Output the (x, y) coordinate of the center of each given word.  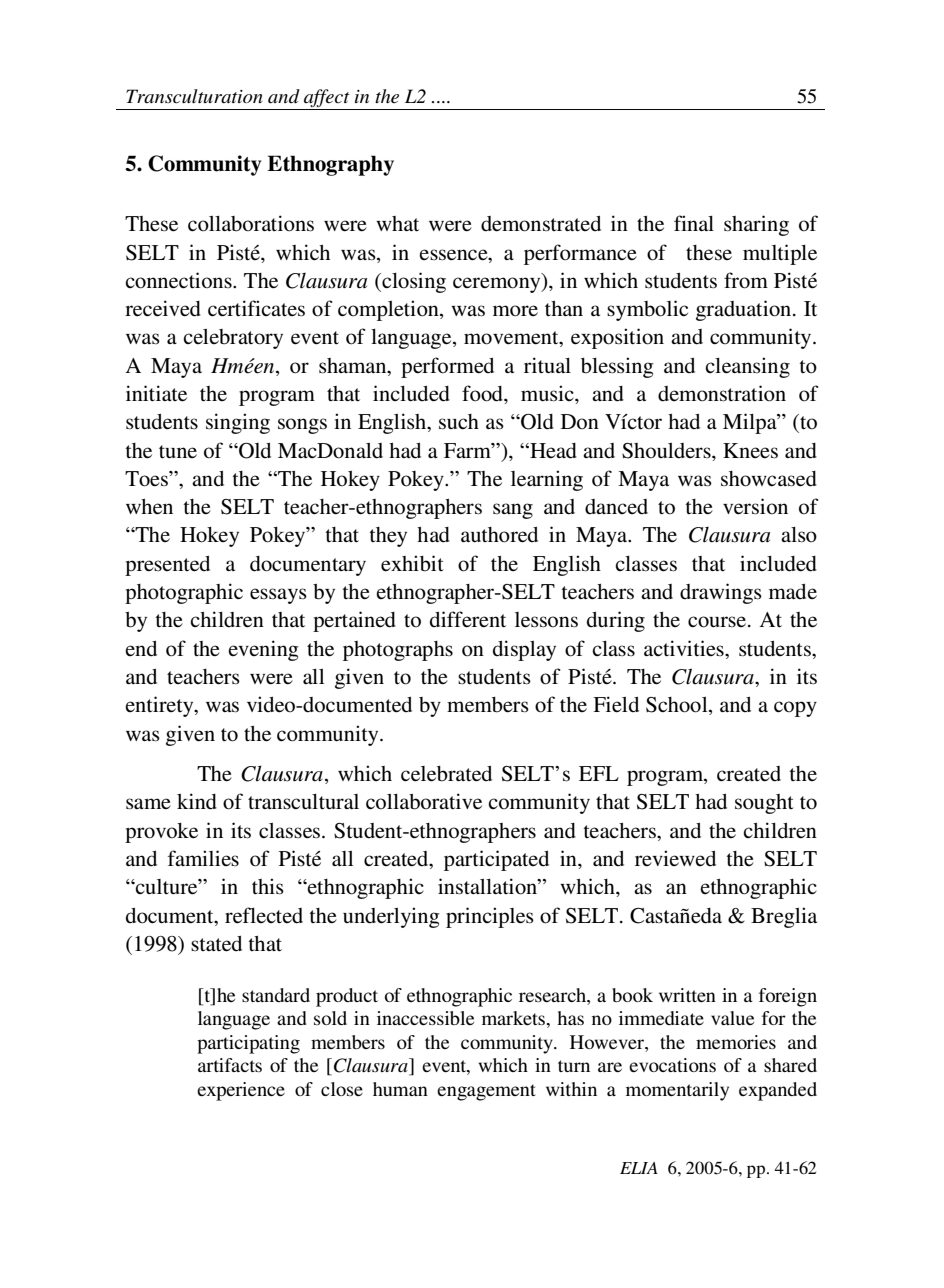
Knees (750, 451)
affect (327, 99)
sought (764, 804)
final (694, 223)
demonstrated (541, 224)
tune (178, 451)
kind (197, 801)
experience (241, 1091)
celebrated (446, 774)
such (459, 422)
